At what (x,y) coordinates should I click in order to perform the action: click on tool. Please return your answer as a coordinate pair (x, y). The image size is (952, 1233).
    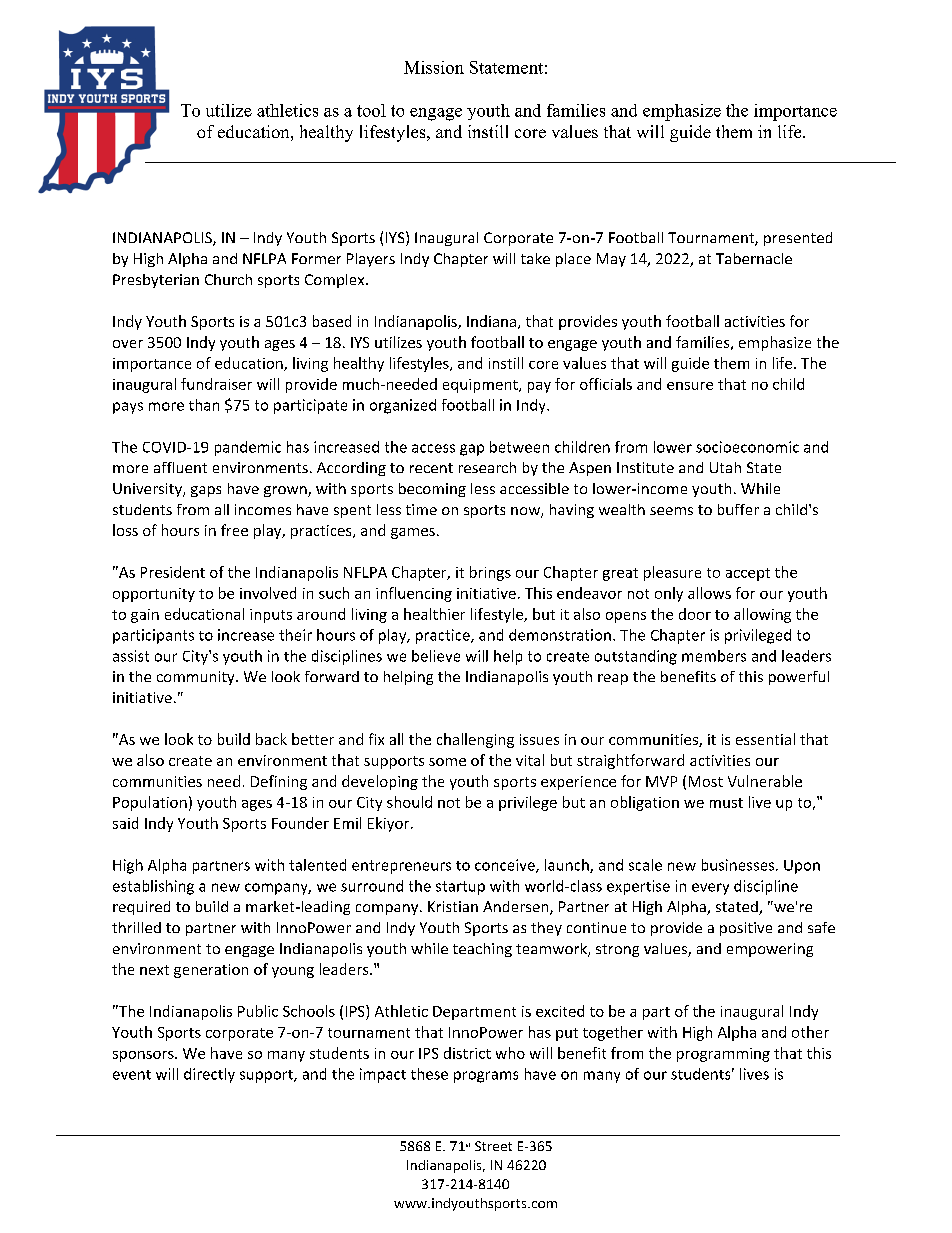
    Looking at the image, I should click on (371, 110).
